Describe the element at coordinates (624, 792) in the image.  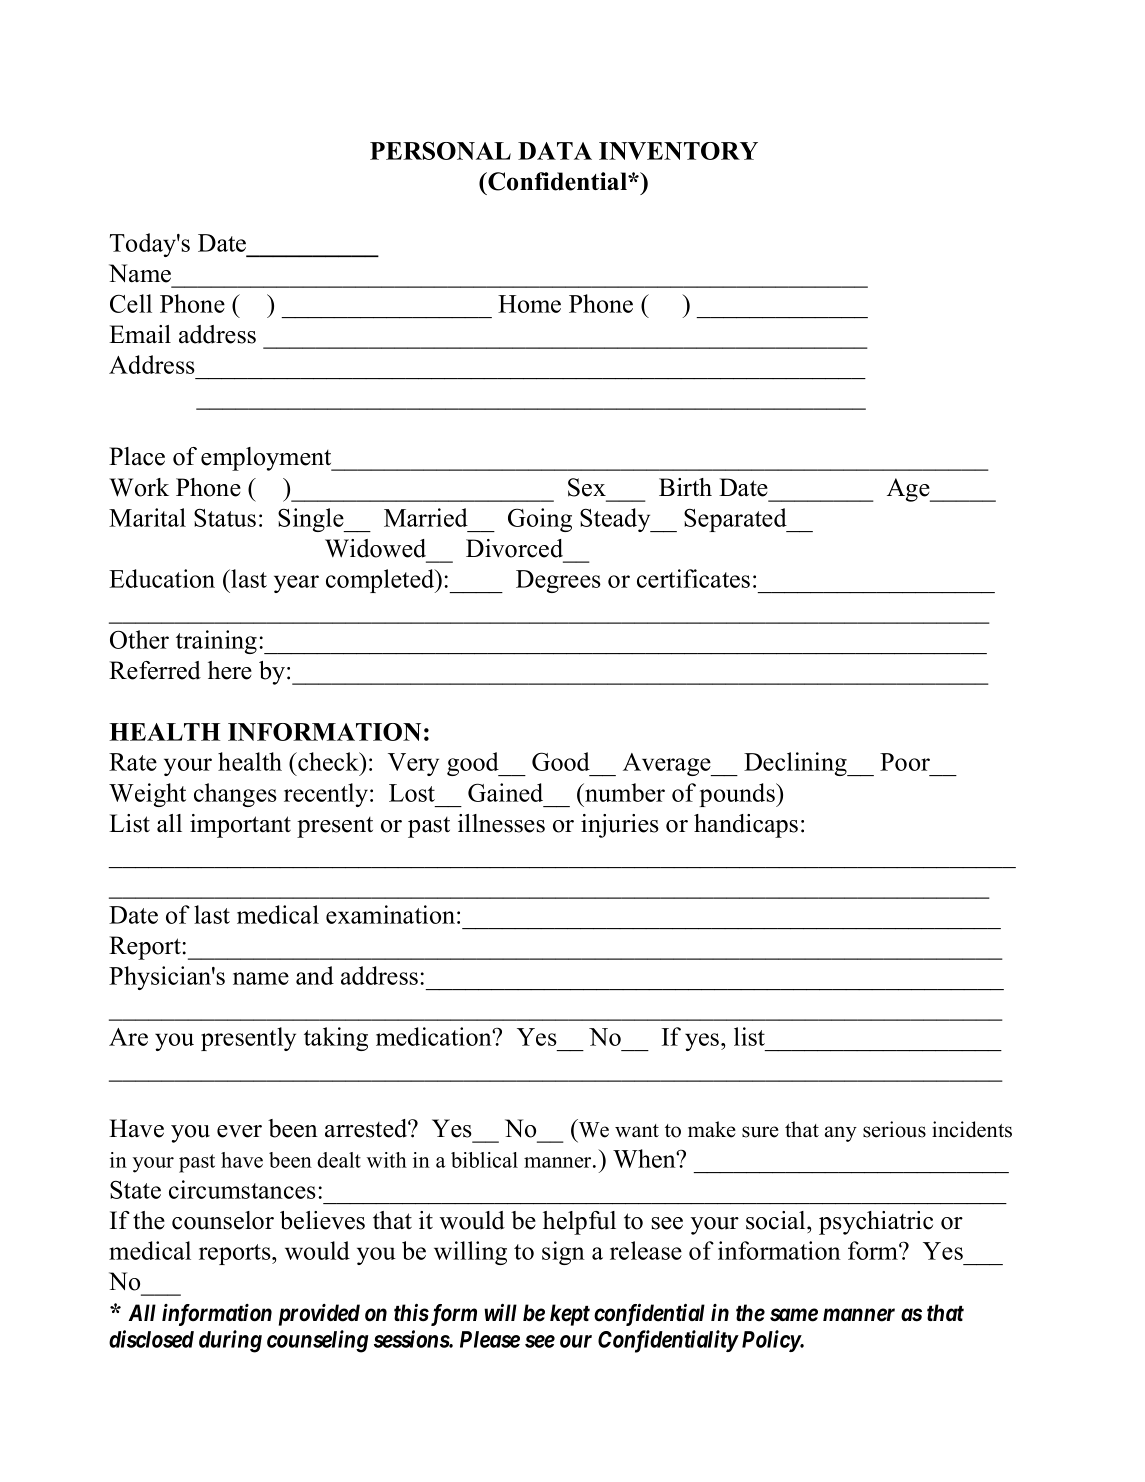
I see `number` at that location.
